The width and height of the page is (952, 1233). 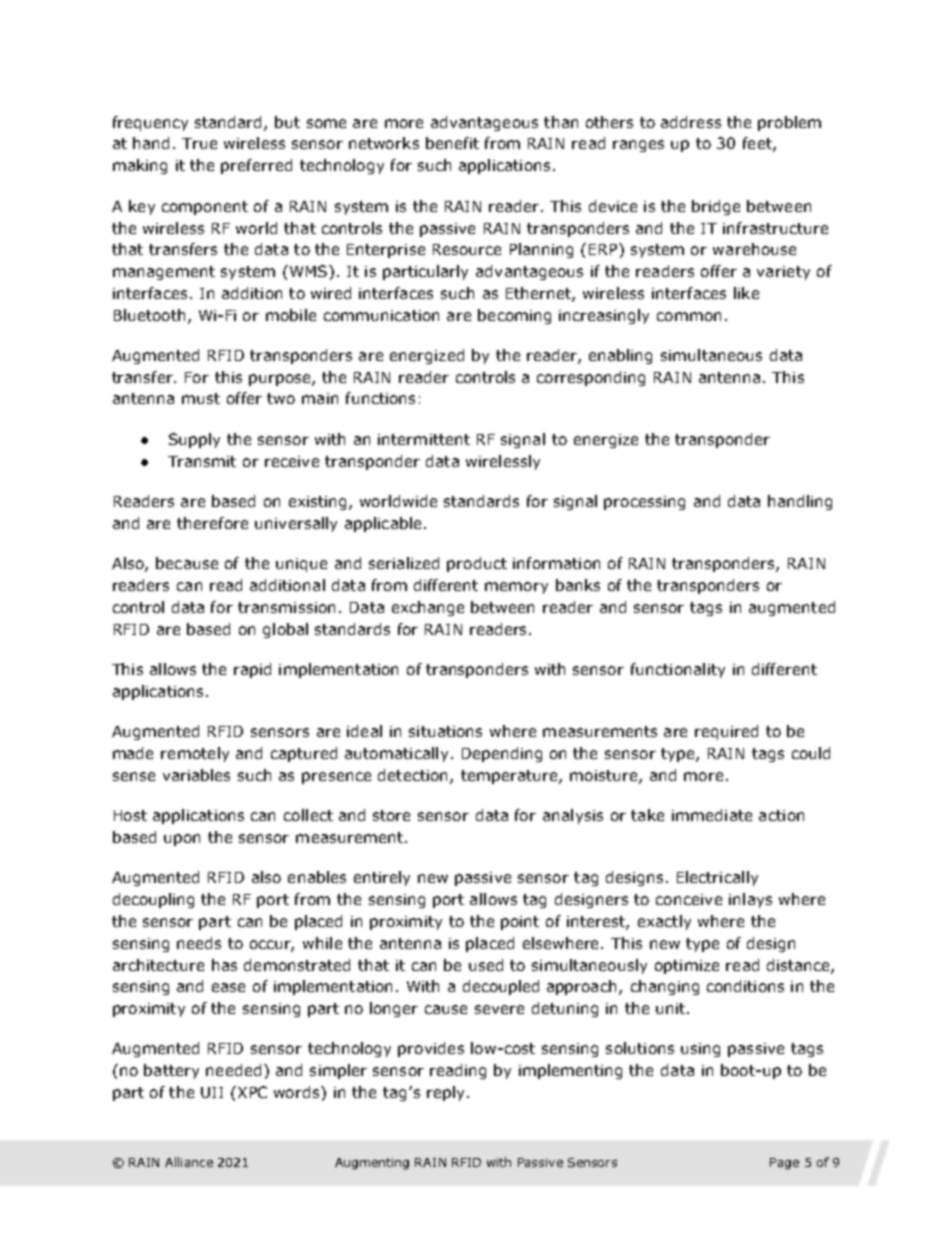 What do you see at coordinates (202, 461) in the page?
I see `Transmit` at bounding box center [202, 461].
